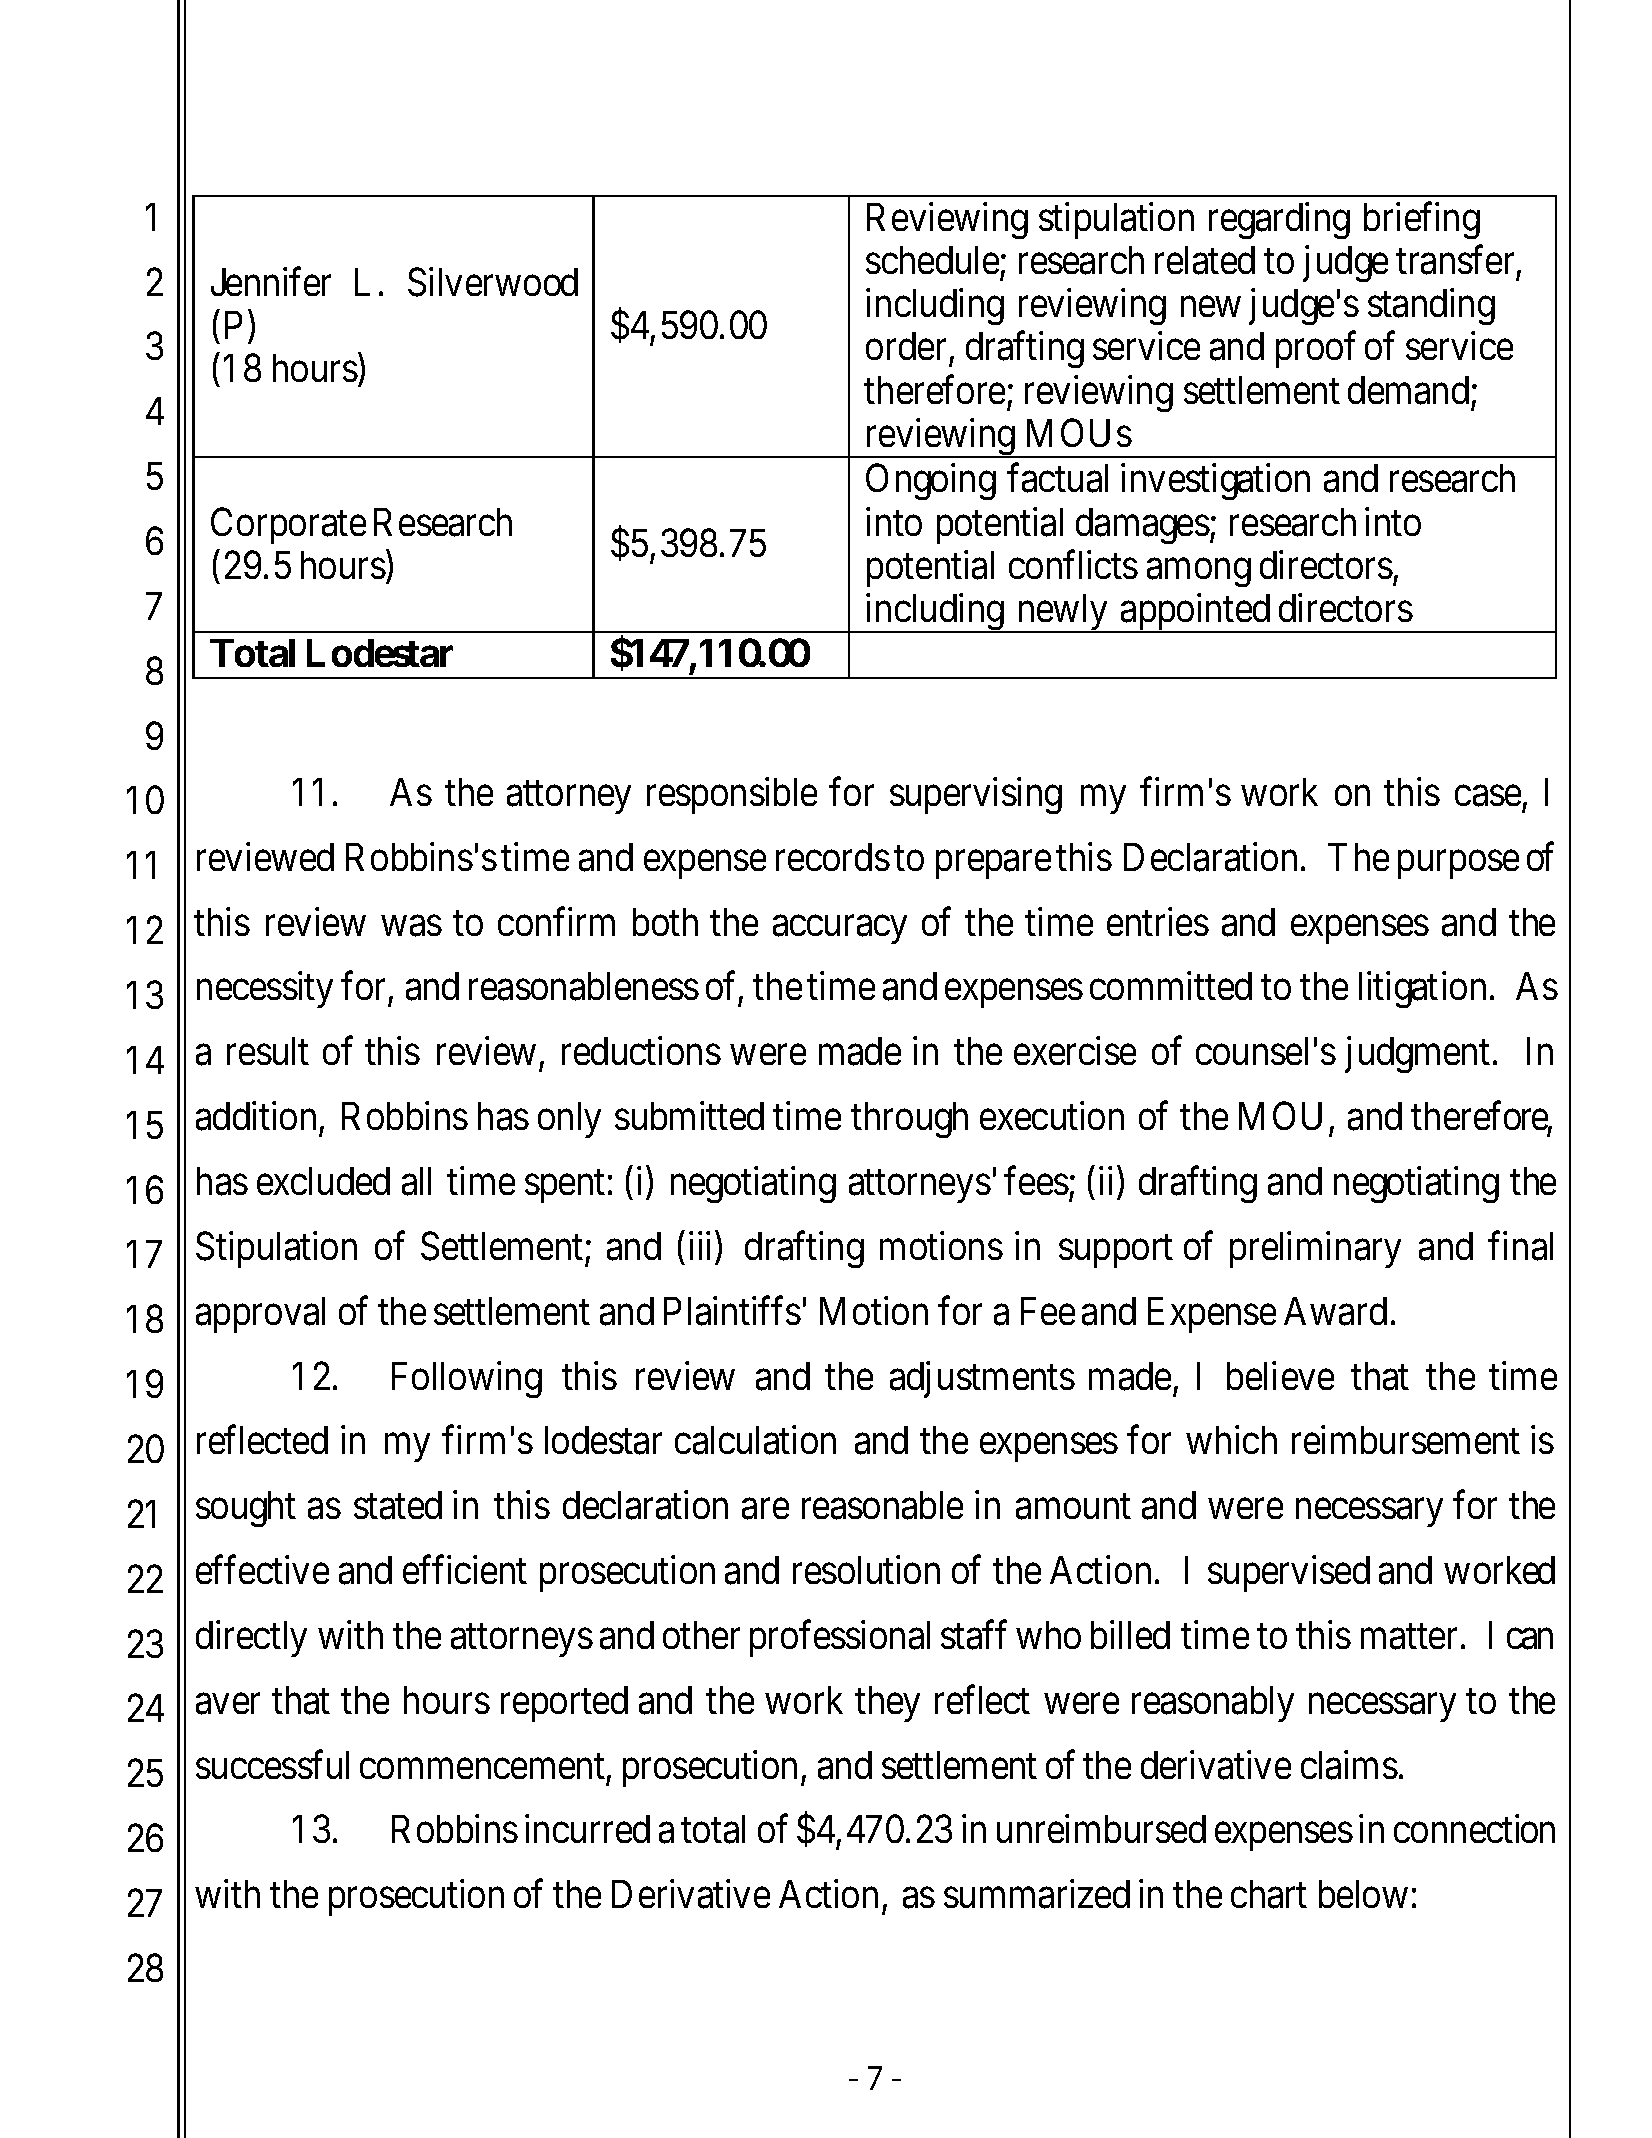 Image resolution: width=1652 pixels, height=2138 pixels. What do you see at coordinates (272, 1764) in the screenshot?
I see `successful` at bounding box center [272, 1764].
